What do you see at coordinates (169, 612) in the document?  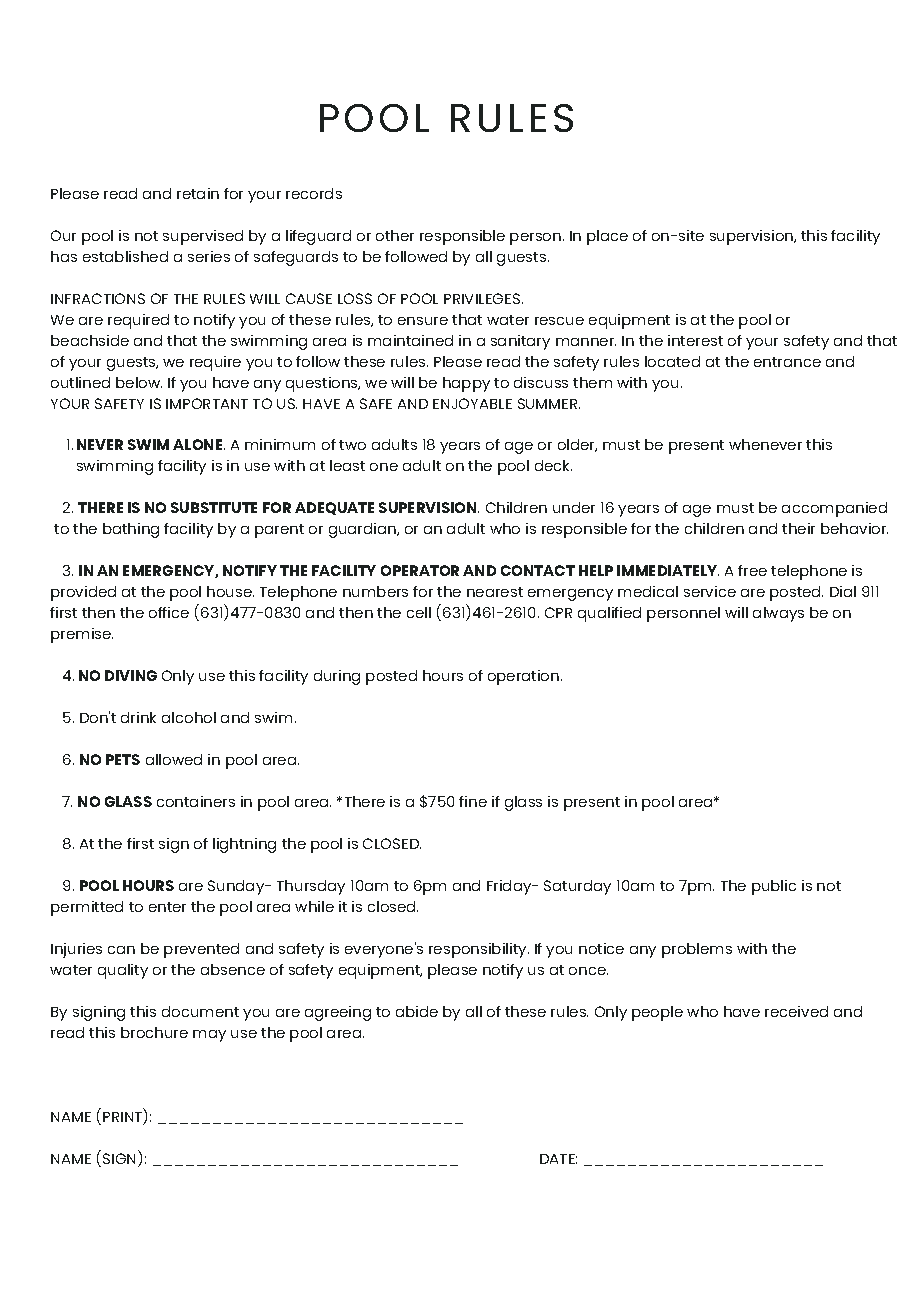 I see `office` at bounding box center [169, 612].
